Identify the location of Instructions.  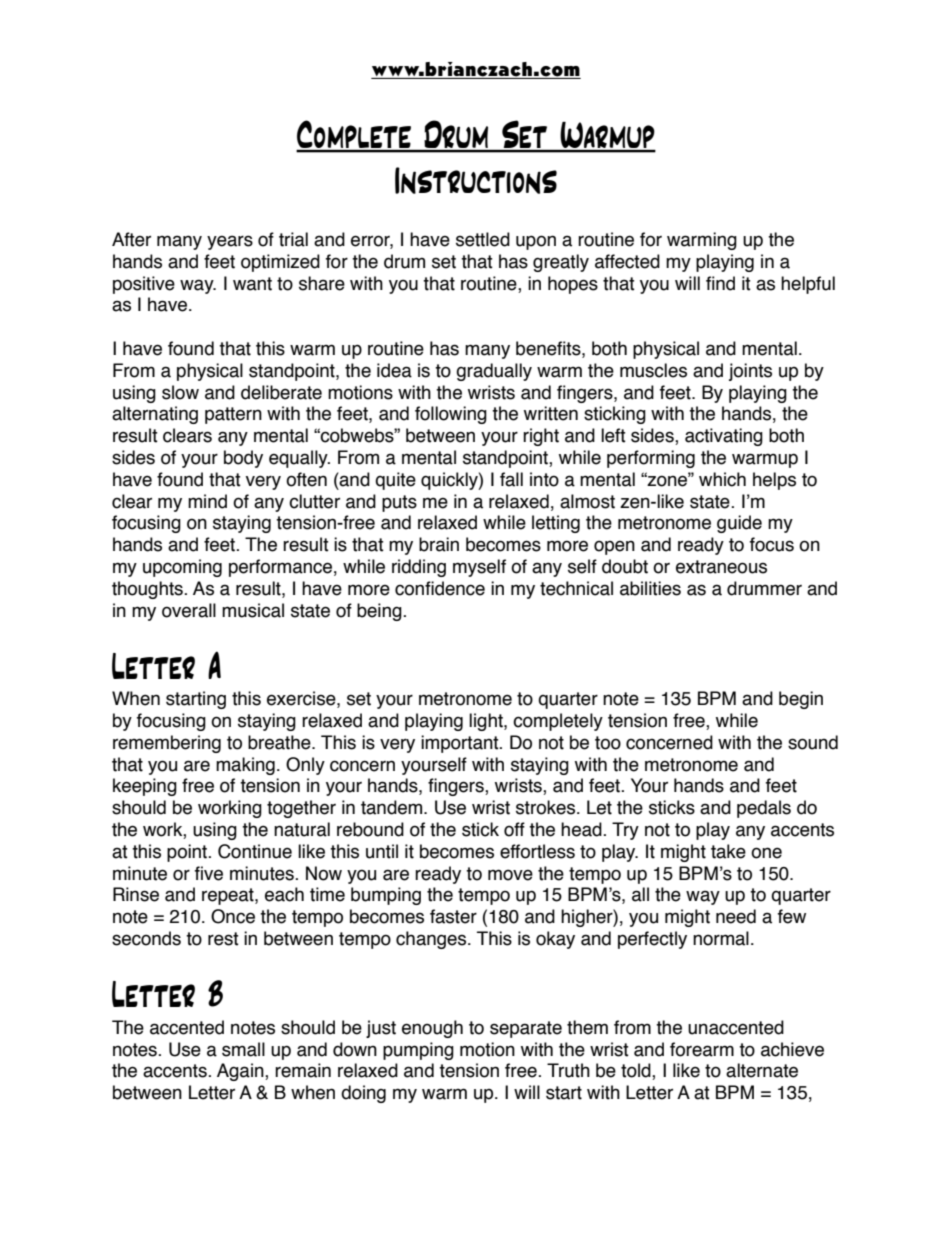
(476, 180).
